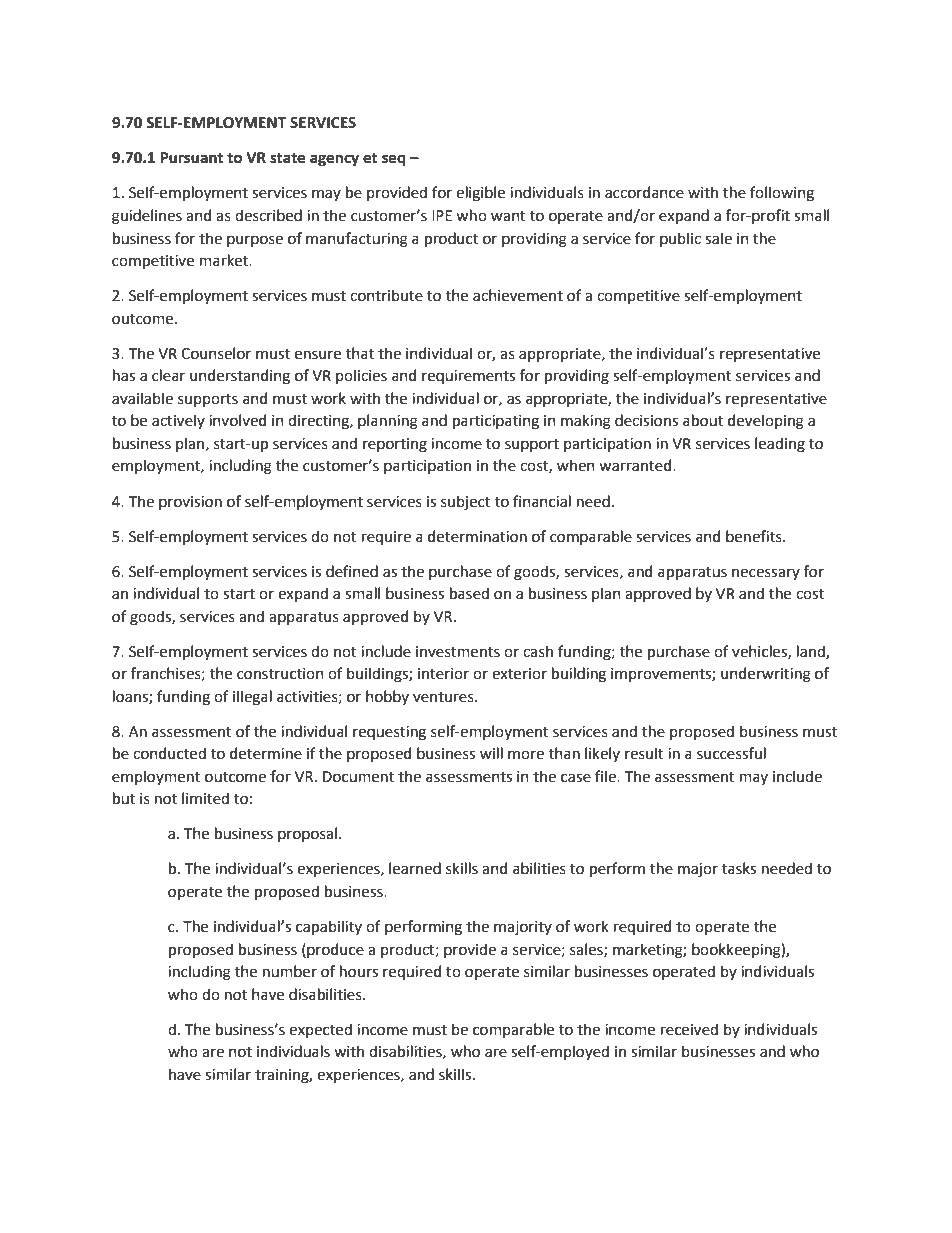 This screenshot has height=1233, width=952. I want to click on necessary, so click(766, 574).
